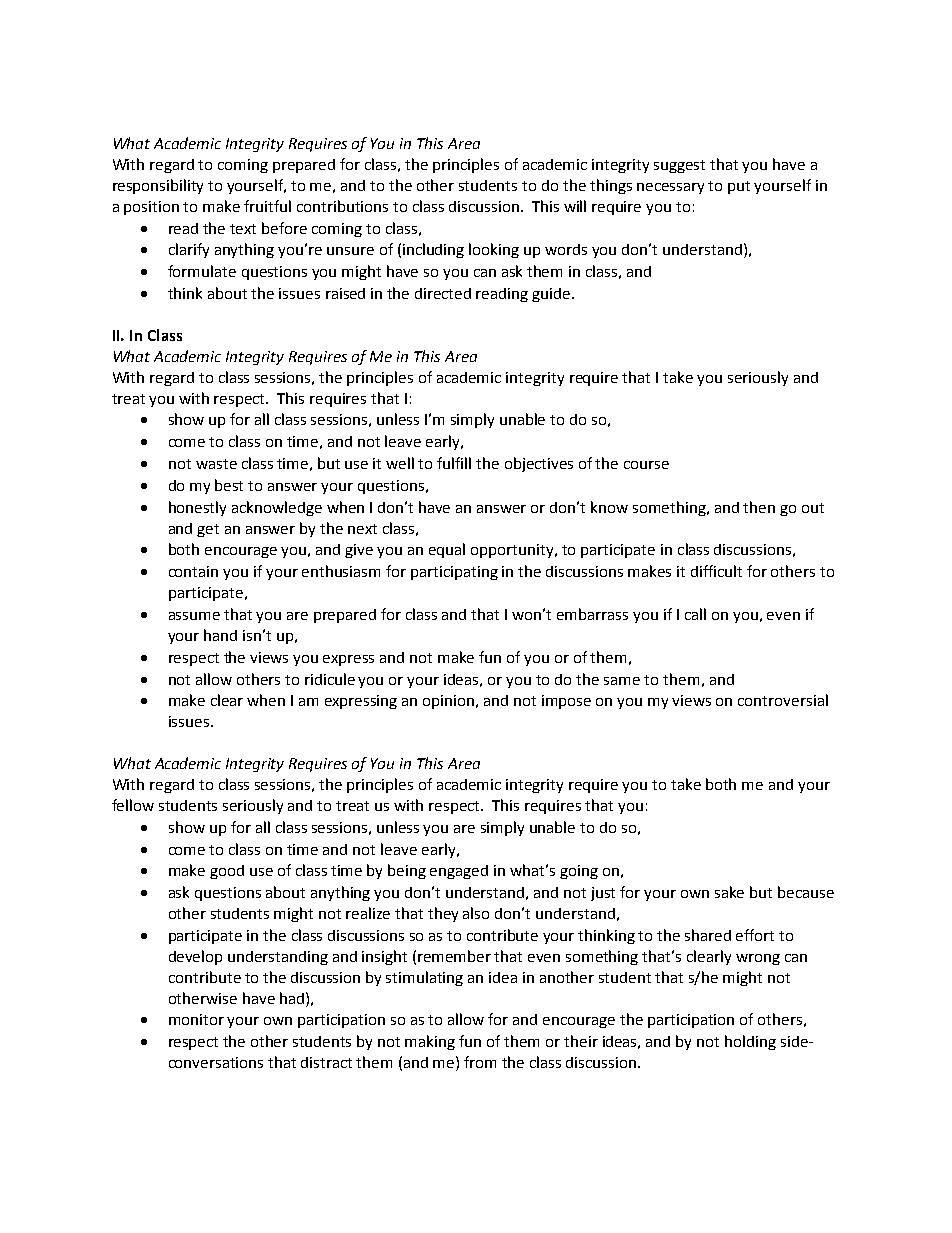  What do you see at coordinates (158, 186) in the screenshot?
I see `responsibility` at bounding box center [158, 186].
